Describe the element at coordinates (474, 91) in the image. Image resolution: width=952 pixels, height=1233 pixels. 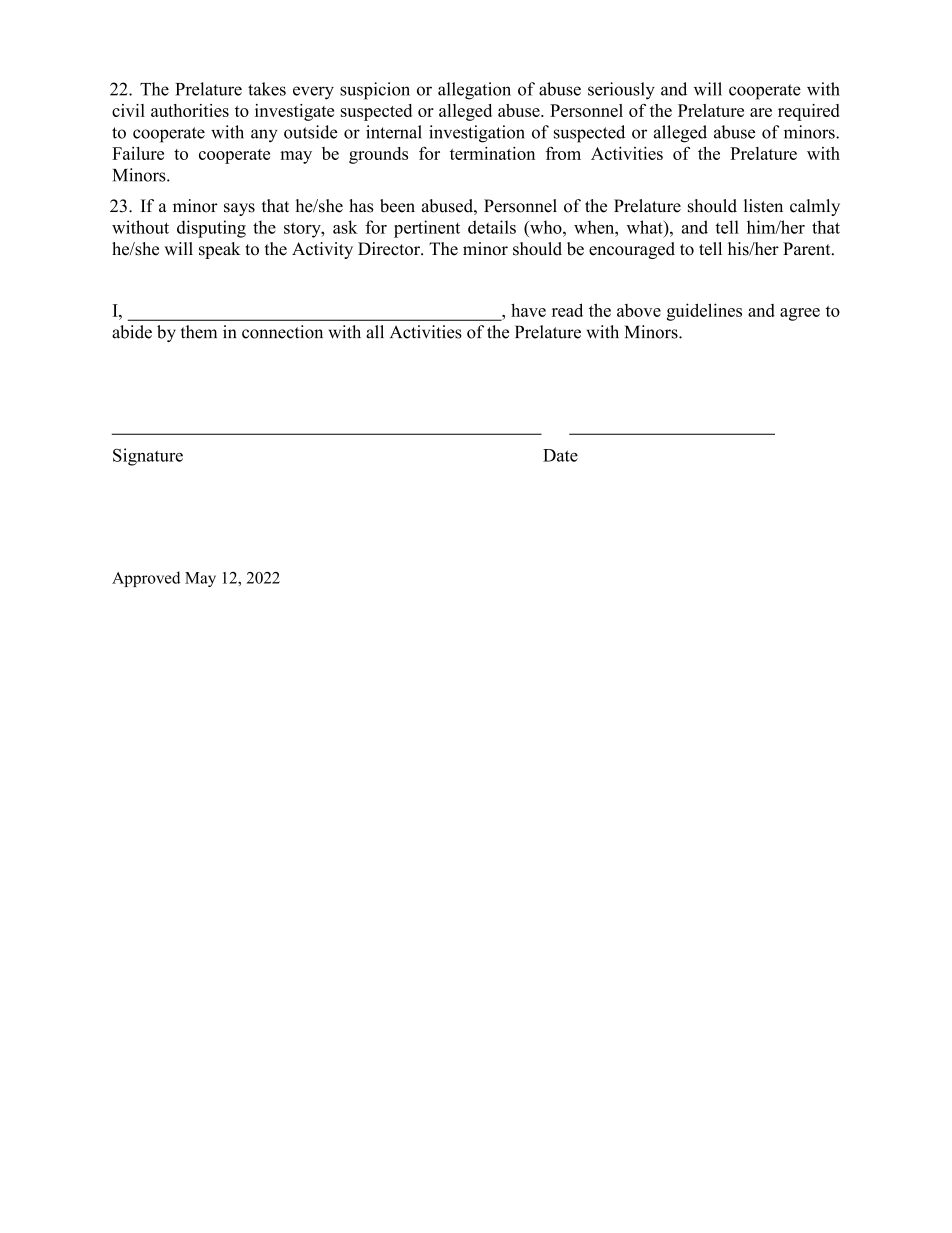
I see `allegation` at that location.
